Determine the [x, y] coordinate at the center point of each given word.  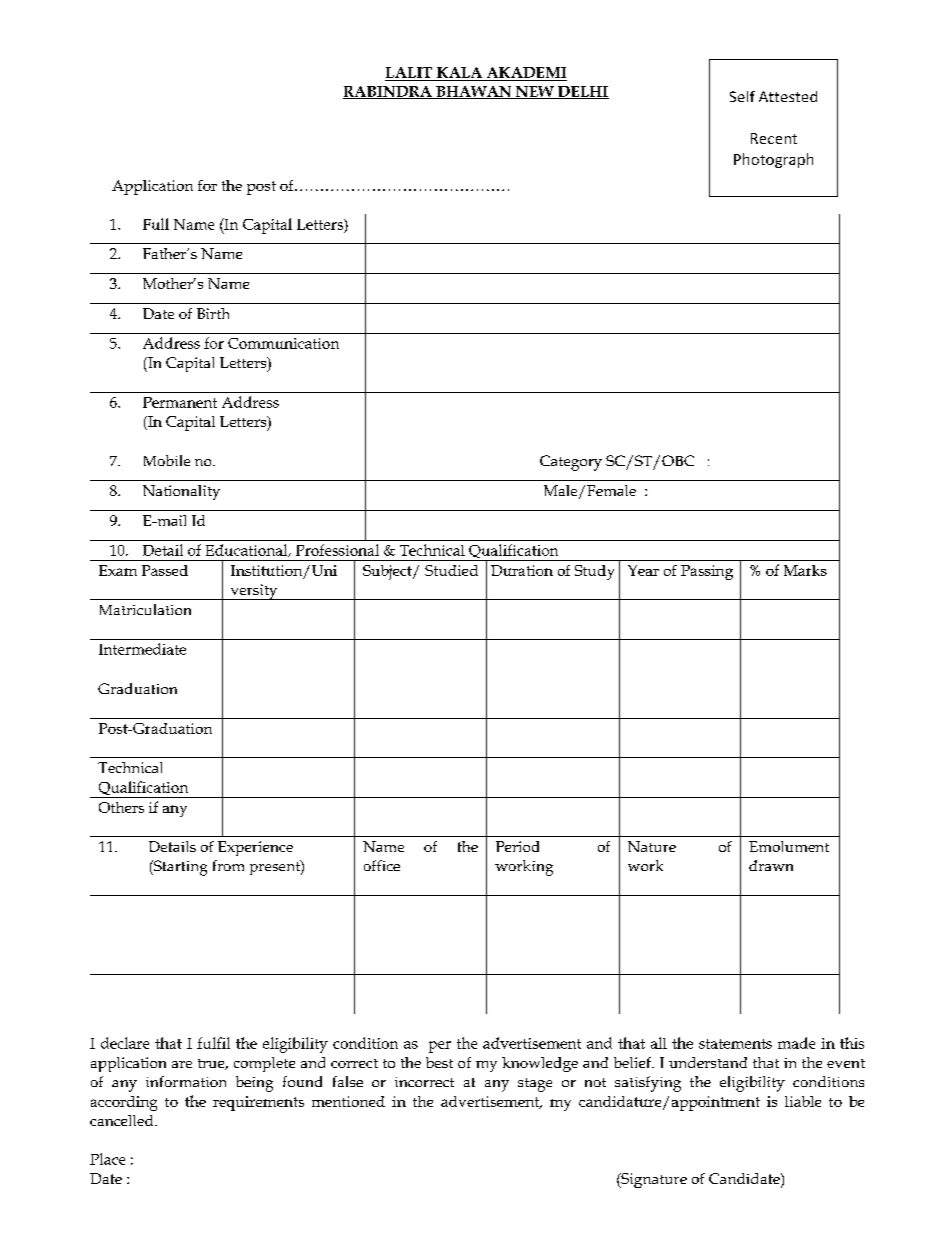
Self [742, 96]
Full [156, 224]
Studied [451, 570]
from [228, 865]
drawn [771, 865]
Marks [805, 570]
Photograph [773, 160]
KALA [459, 72]
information [186, 1081]
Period [517, 846]
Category [571, 463]
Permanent [180, 402]
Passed [165, 570]
